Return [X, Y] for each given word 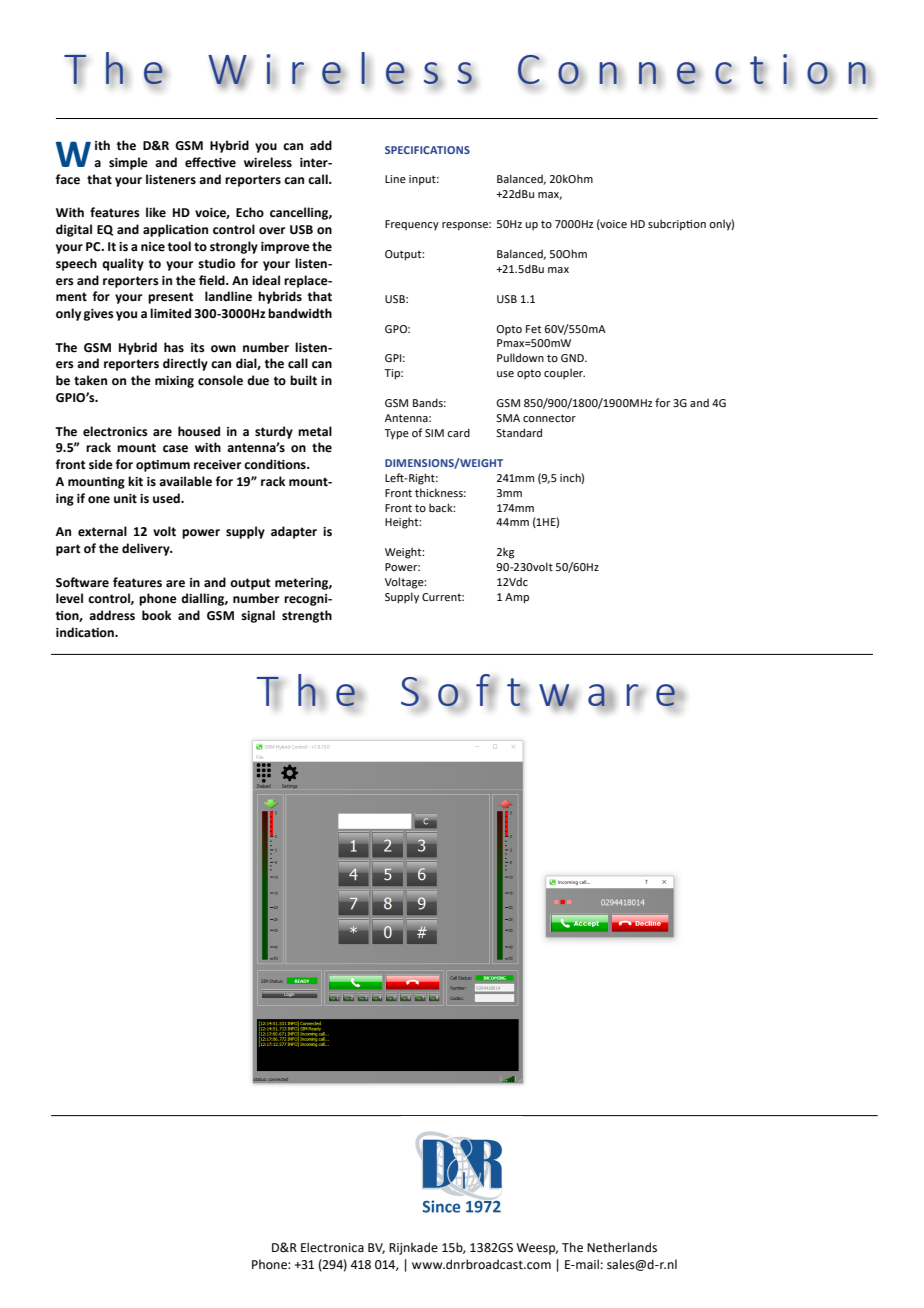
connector [549, 418]
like [156, 212]
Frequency [412, 225]
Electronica [332, 1247]
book [156, 615]
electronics [115, 431]
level [69, 598]
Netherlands [622, 1247]
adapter [294, 532]
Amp [517, 598]
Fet [533, 329]
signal [258, 616]
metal [315, 431]
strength [307, 616]
